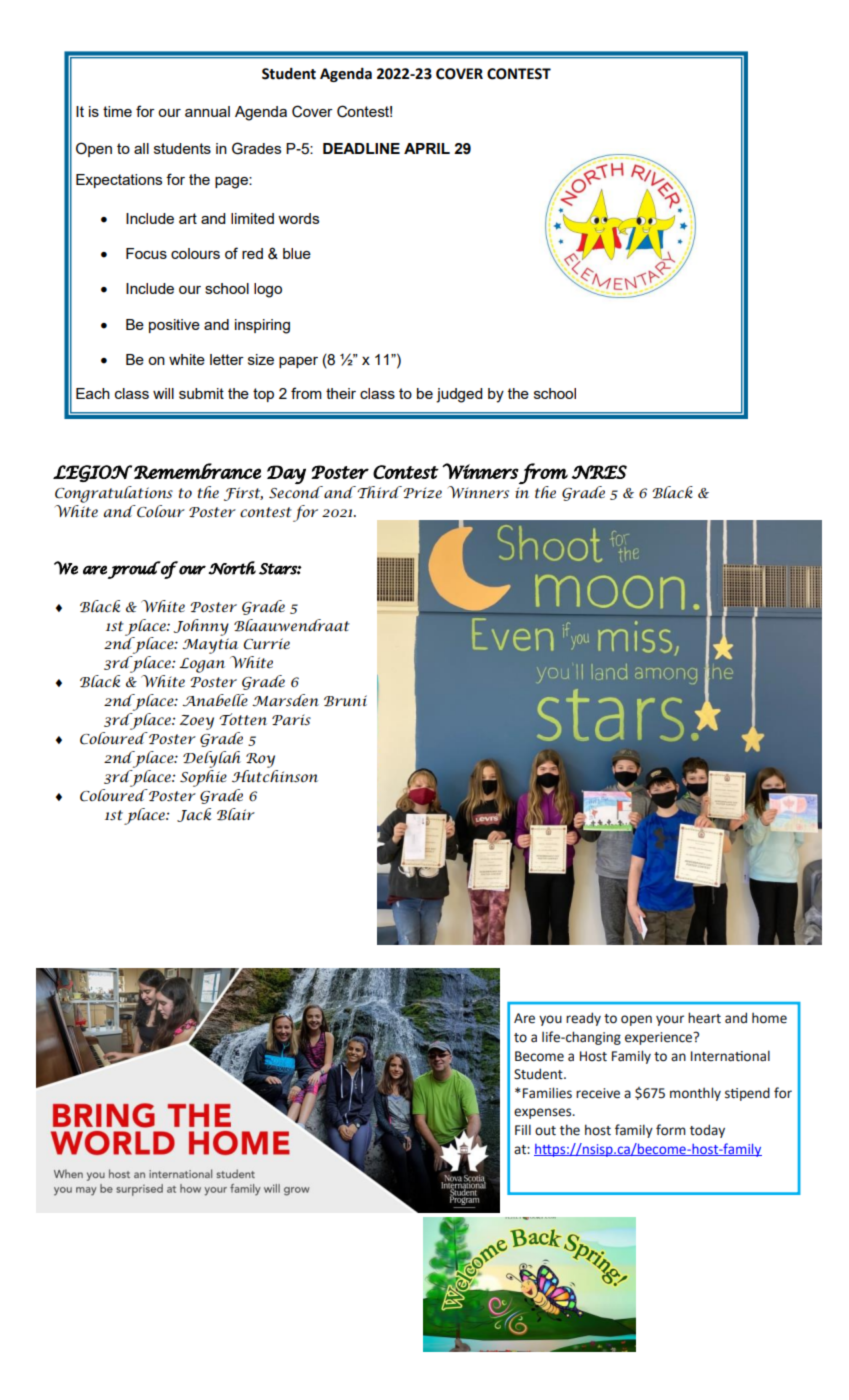 The image size is (849, 1400). What do you see at coordinates (285, 700) in the screenshot?
I see `Marsden` at bounding box center [285, 700].
